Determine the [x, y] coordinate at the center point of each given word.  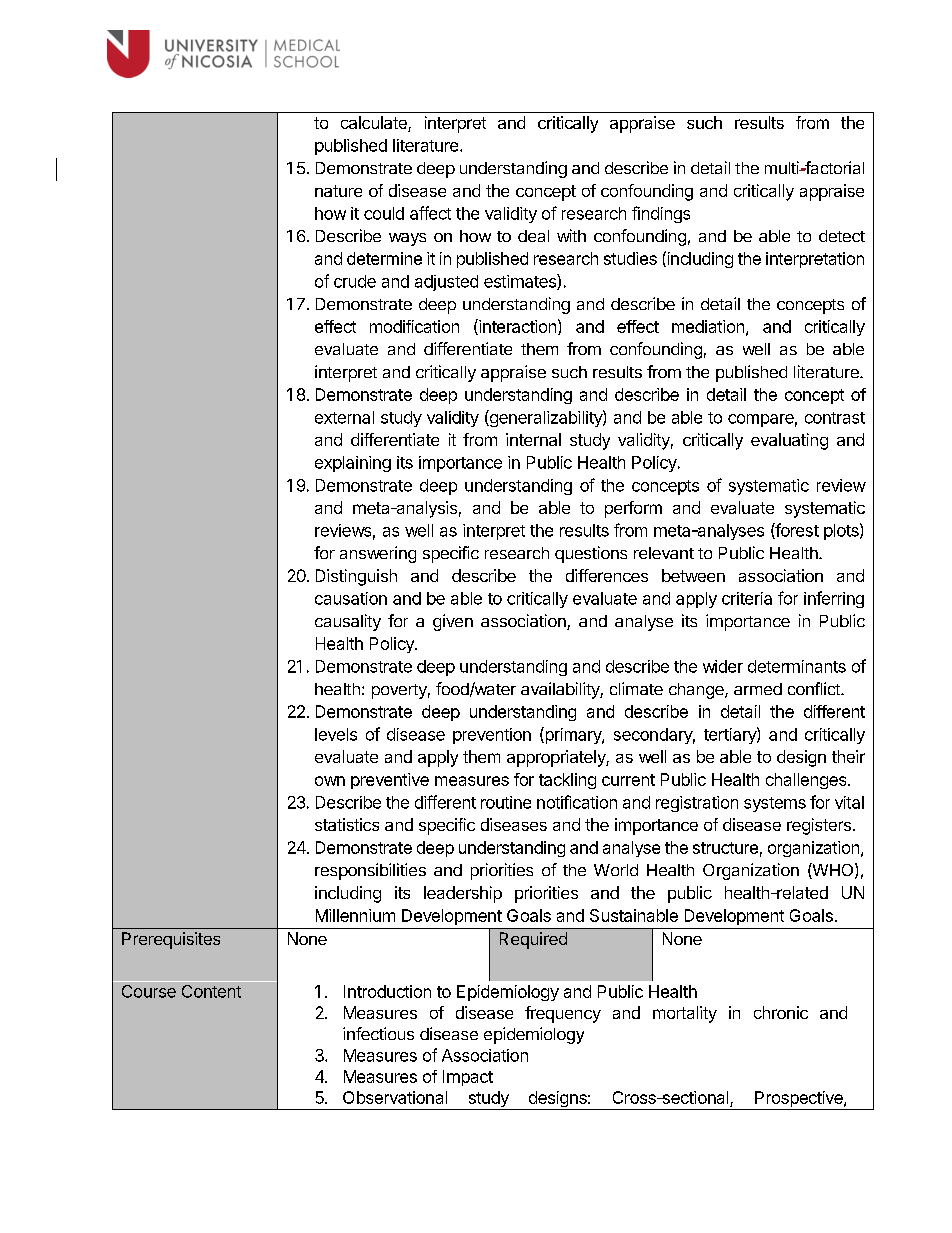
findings [661, 214]
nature [338, 191]
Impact [468, 1078]
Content [211, 991]
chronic [781, 1012]
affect [430, 213]
